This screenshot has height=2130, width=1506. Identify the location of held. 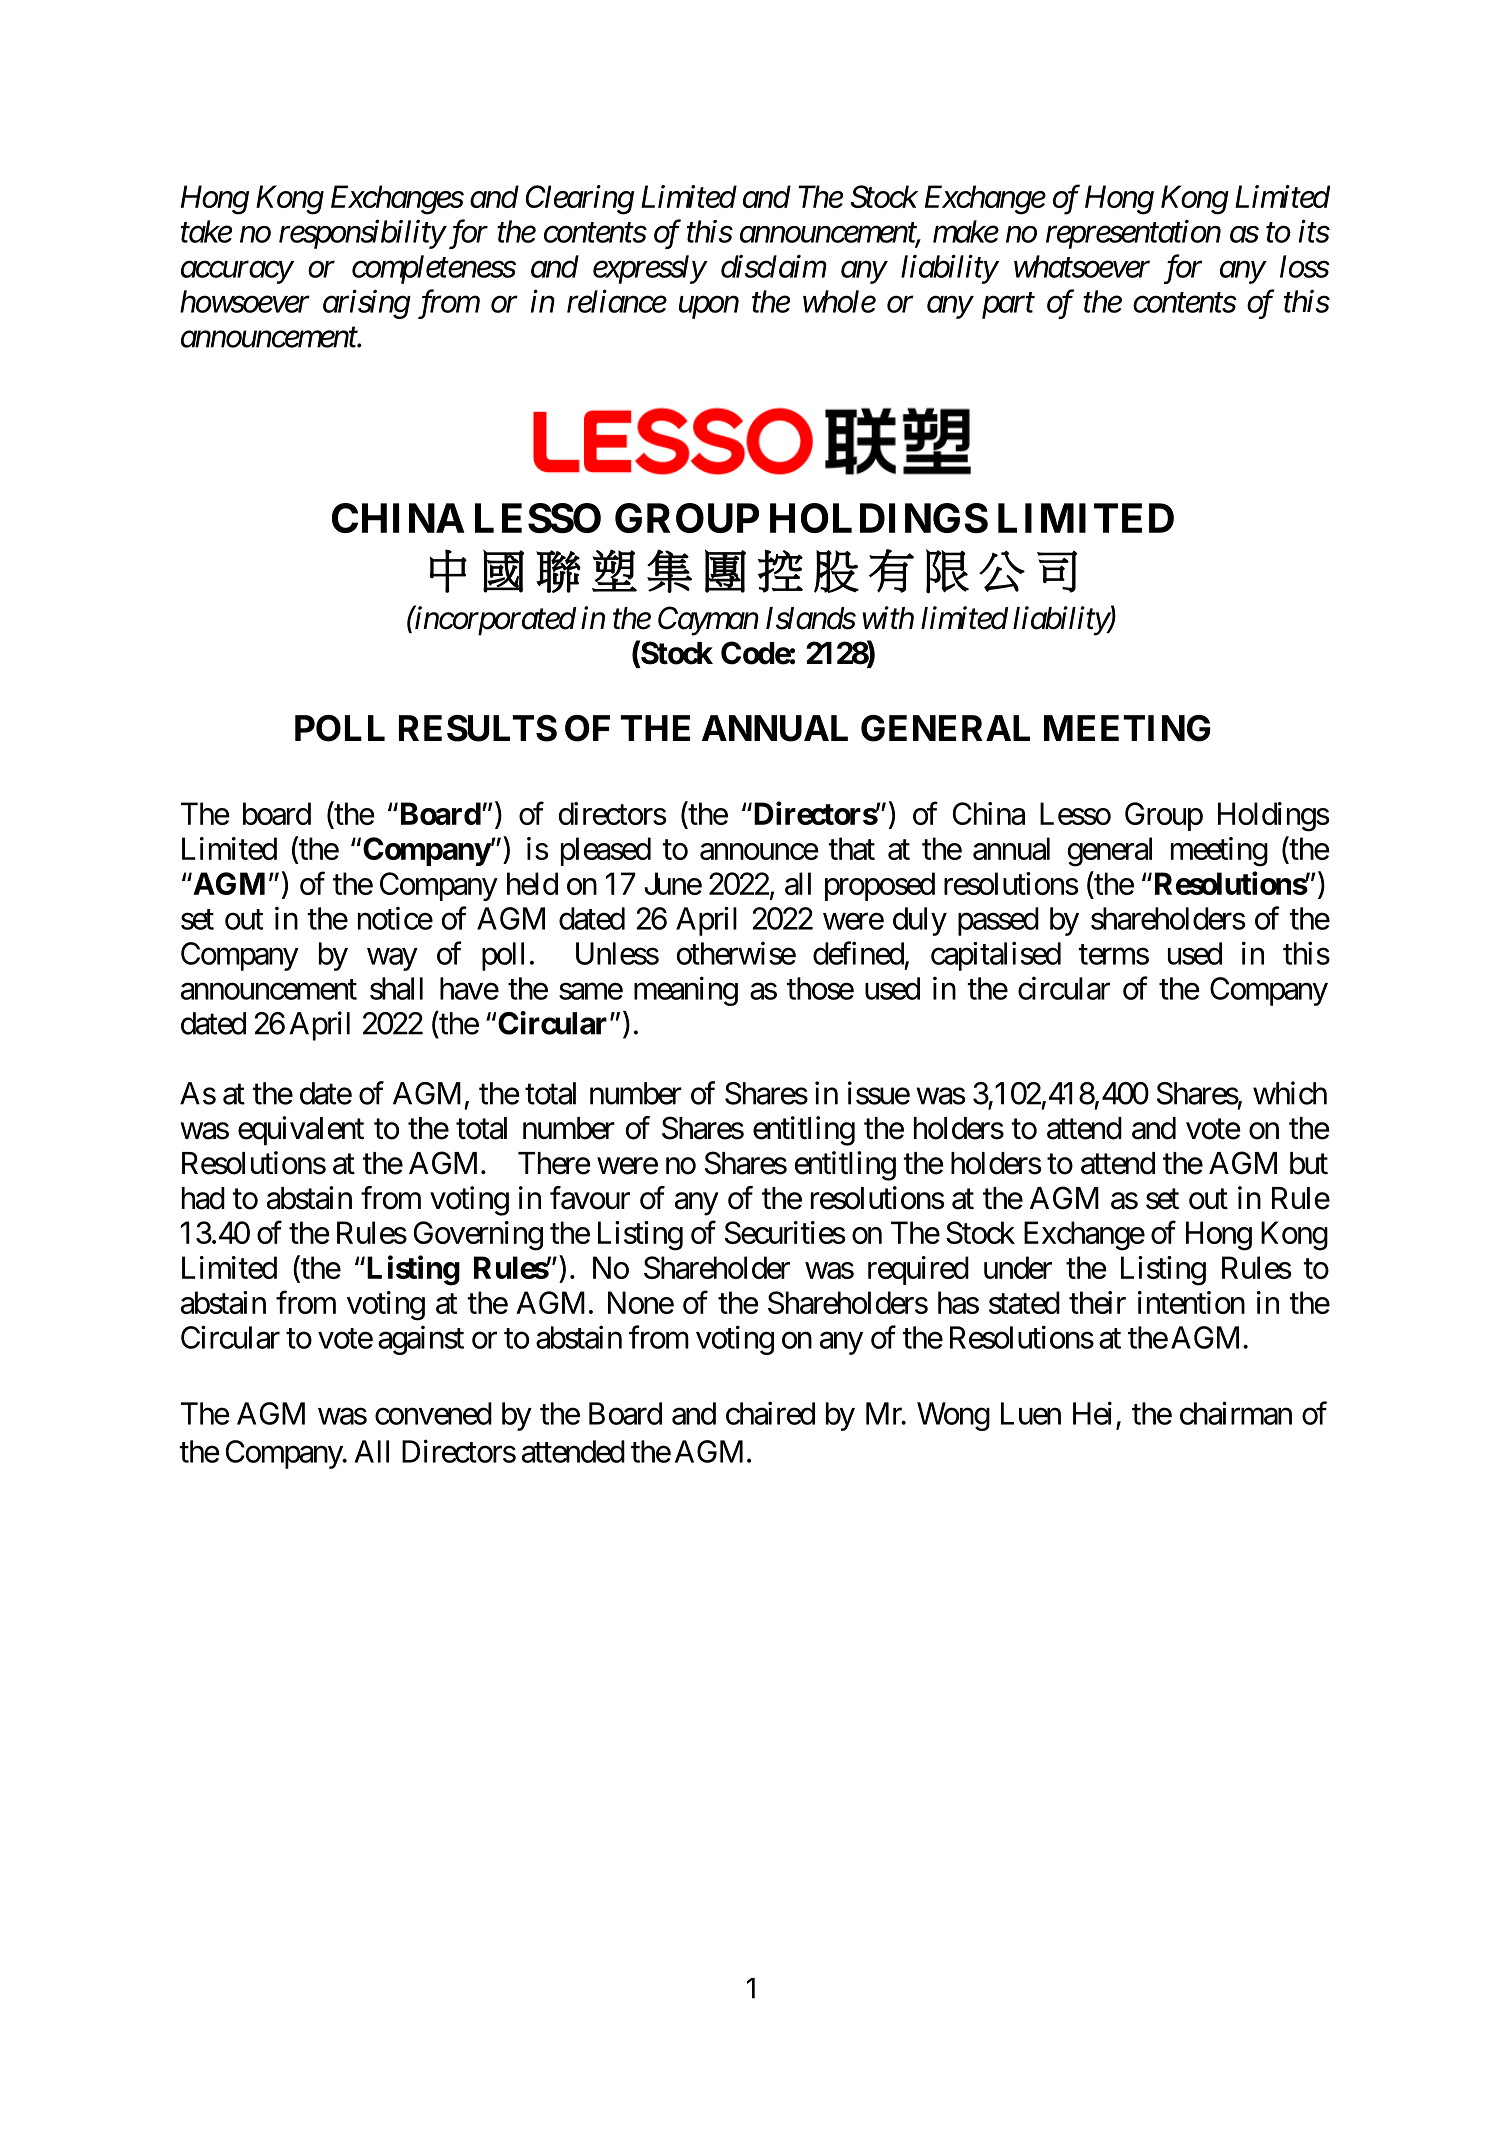
(532, 883).
